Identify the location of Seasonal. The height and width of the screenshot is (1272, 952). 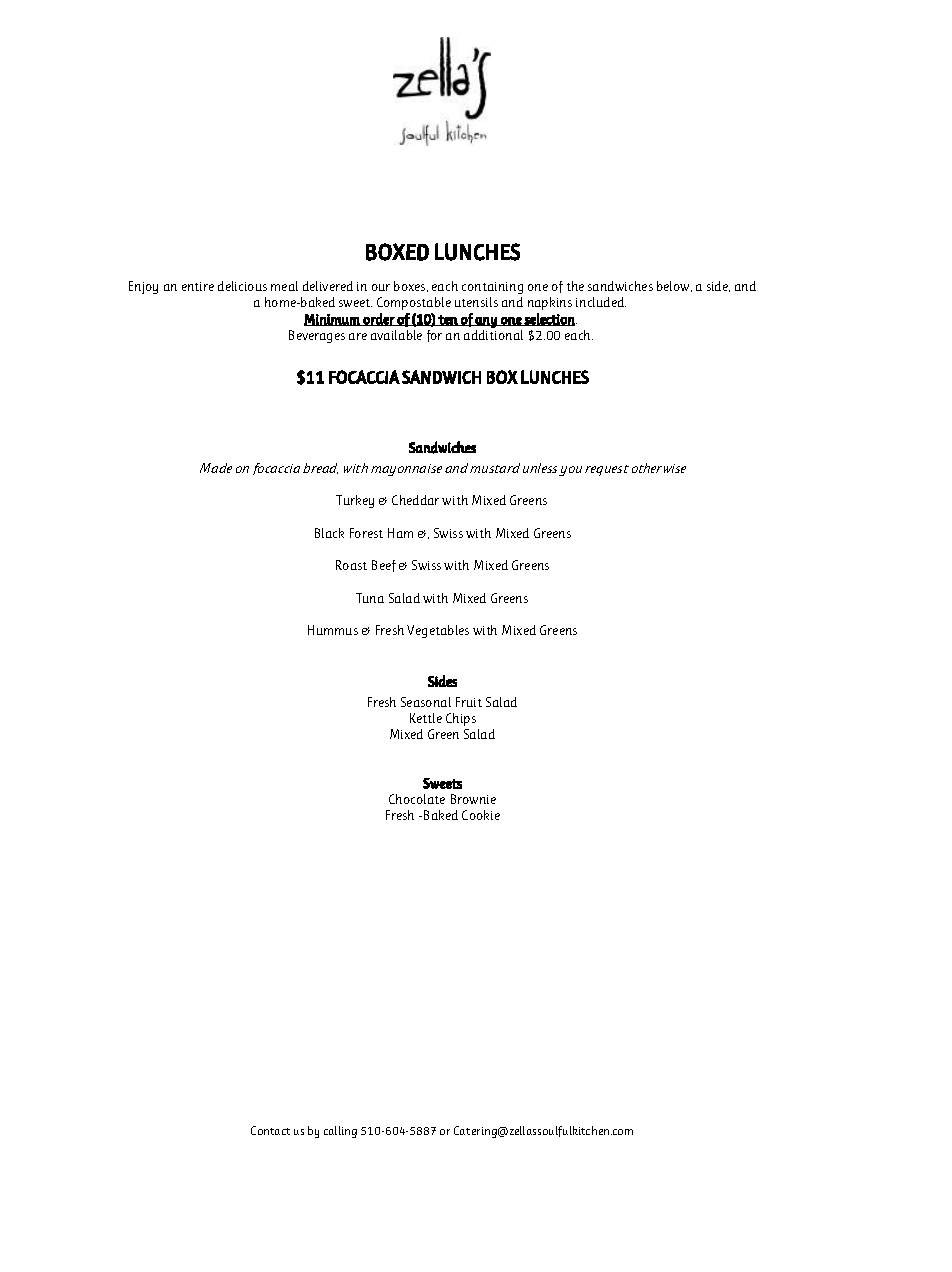
(426, 702).
